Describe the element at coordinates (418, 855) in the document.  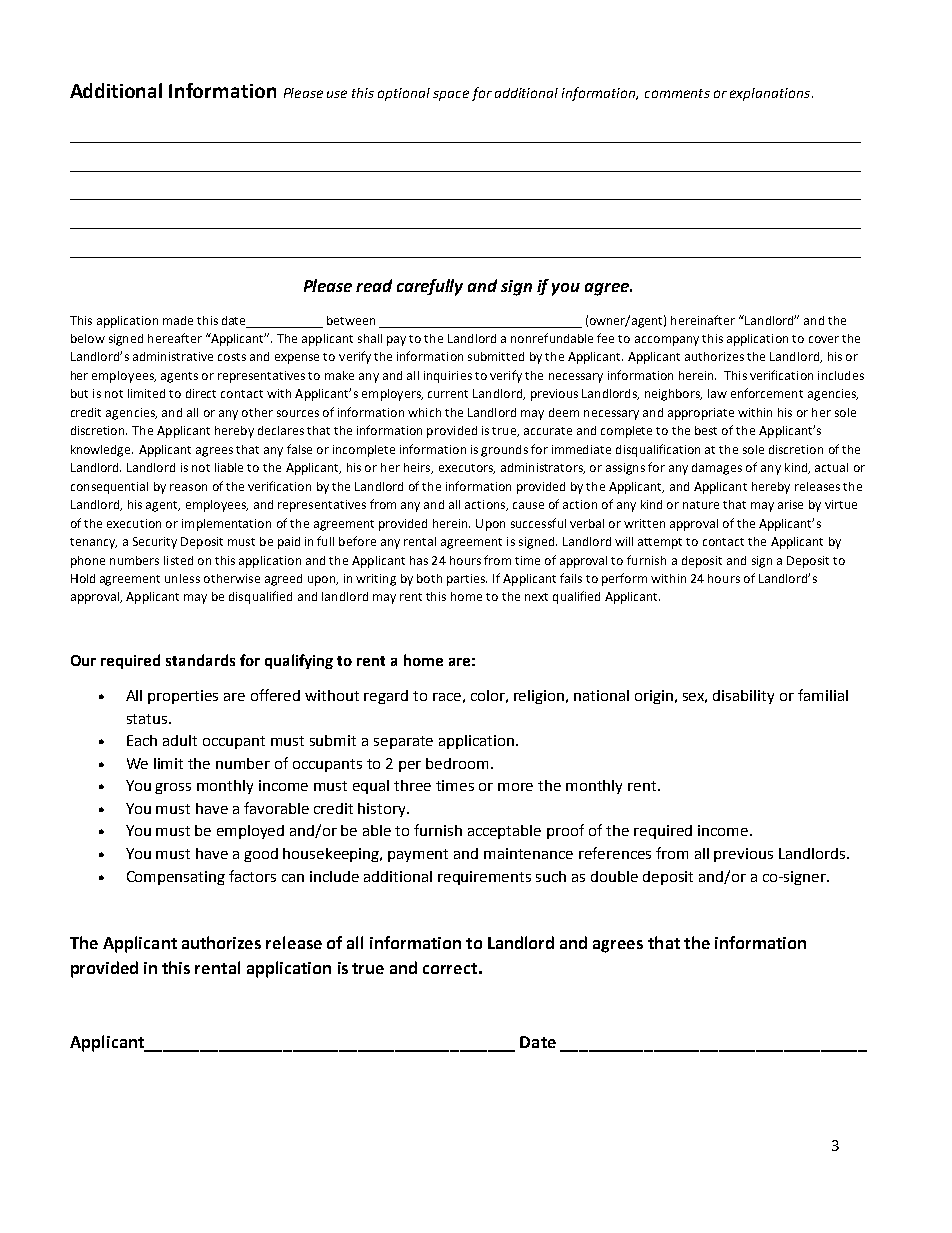
I see `payment` at that location.
